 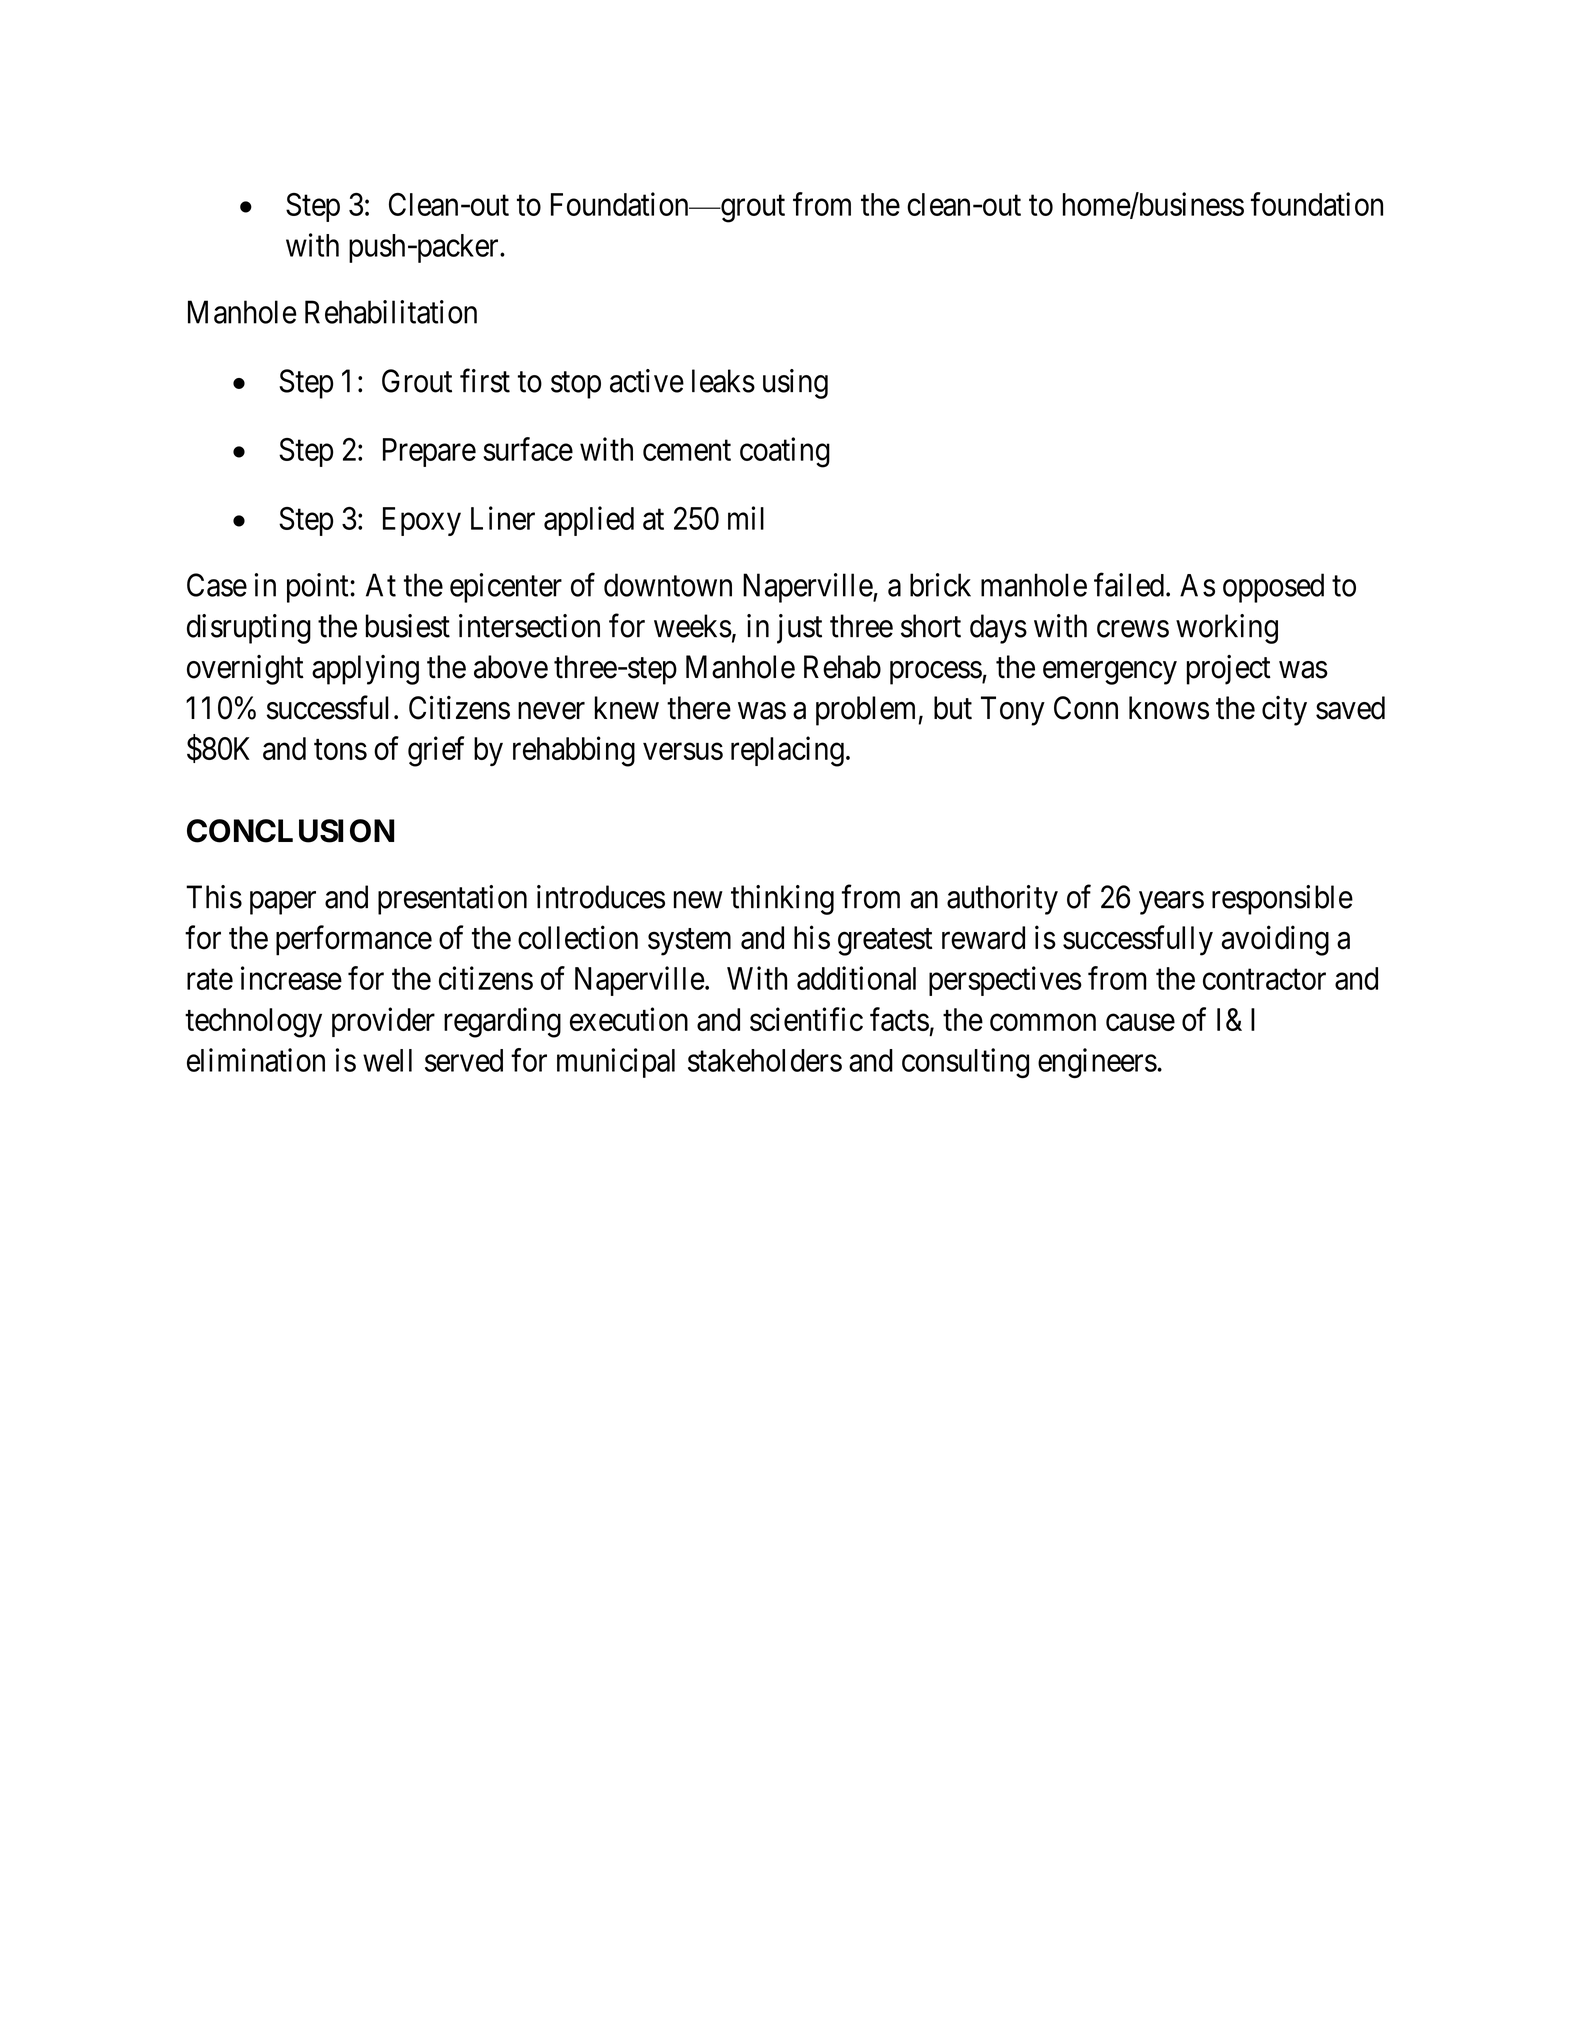 I want to click on first, so click(x=485, y=381).
